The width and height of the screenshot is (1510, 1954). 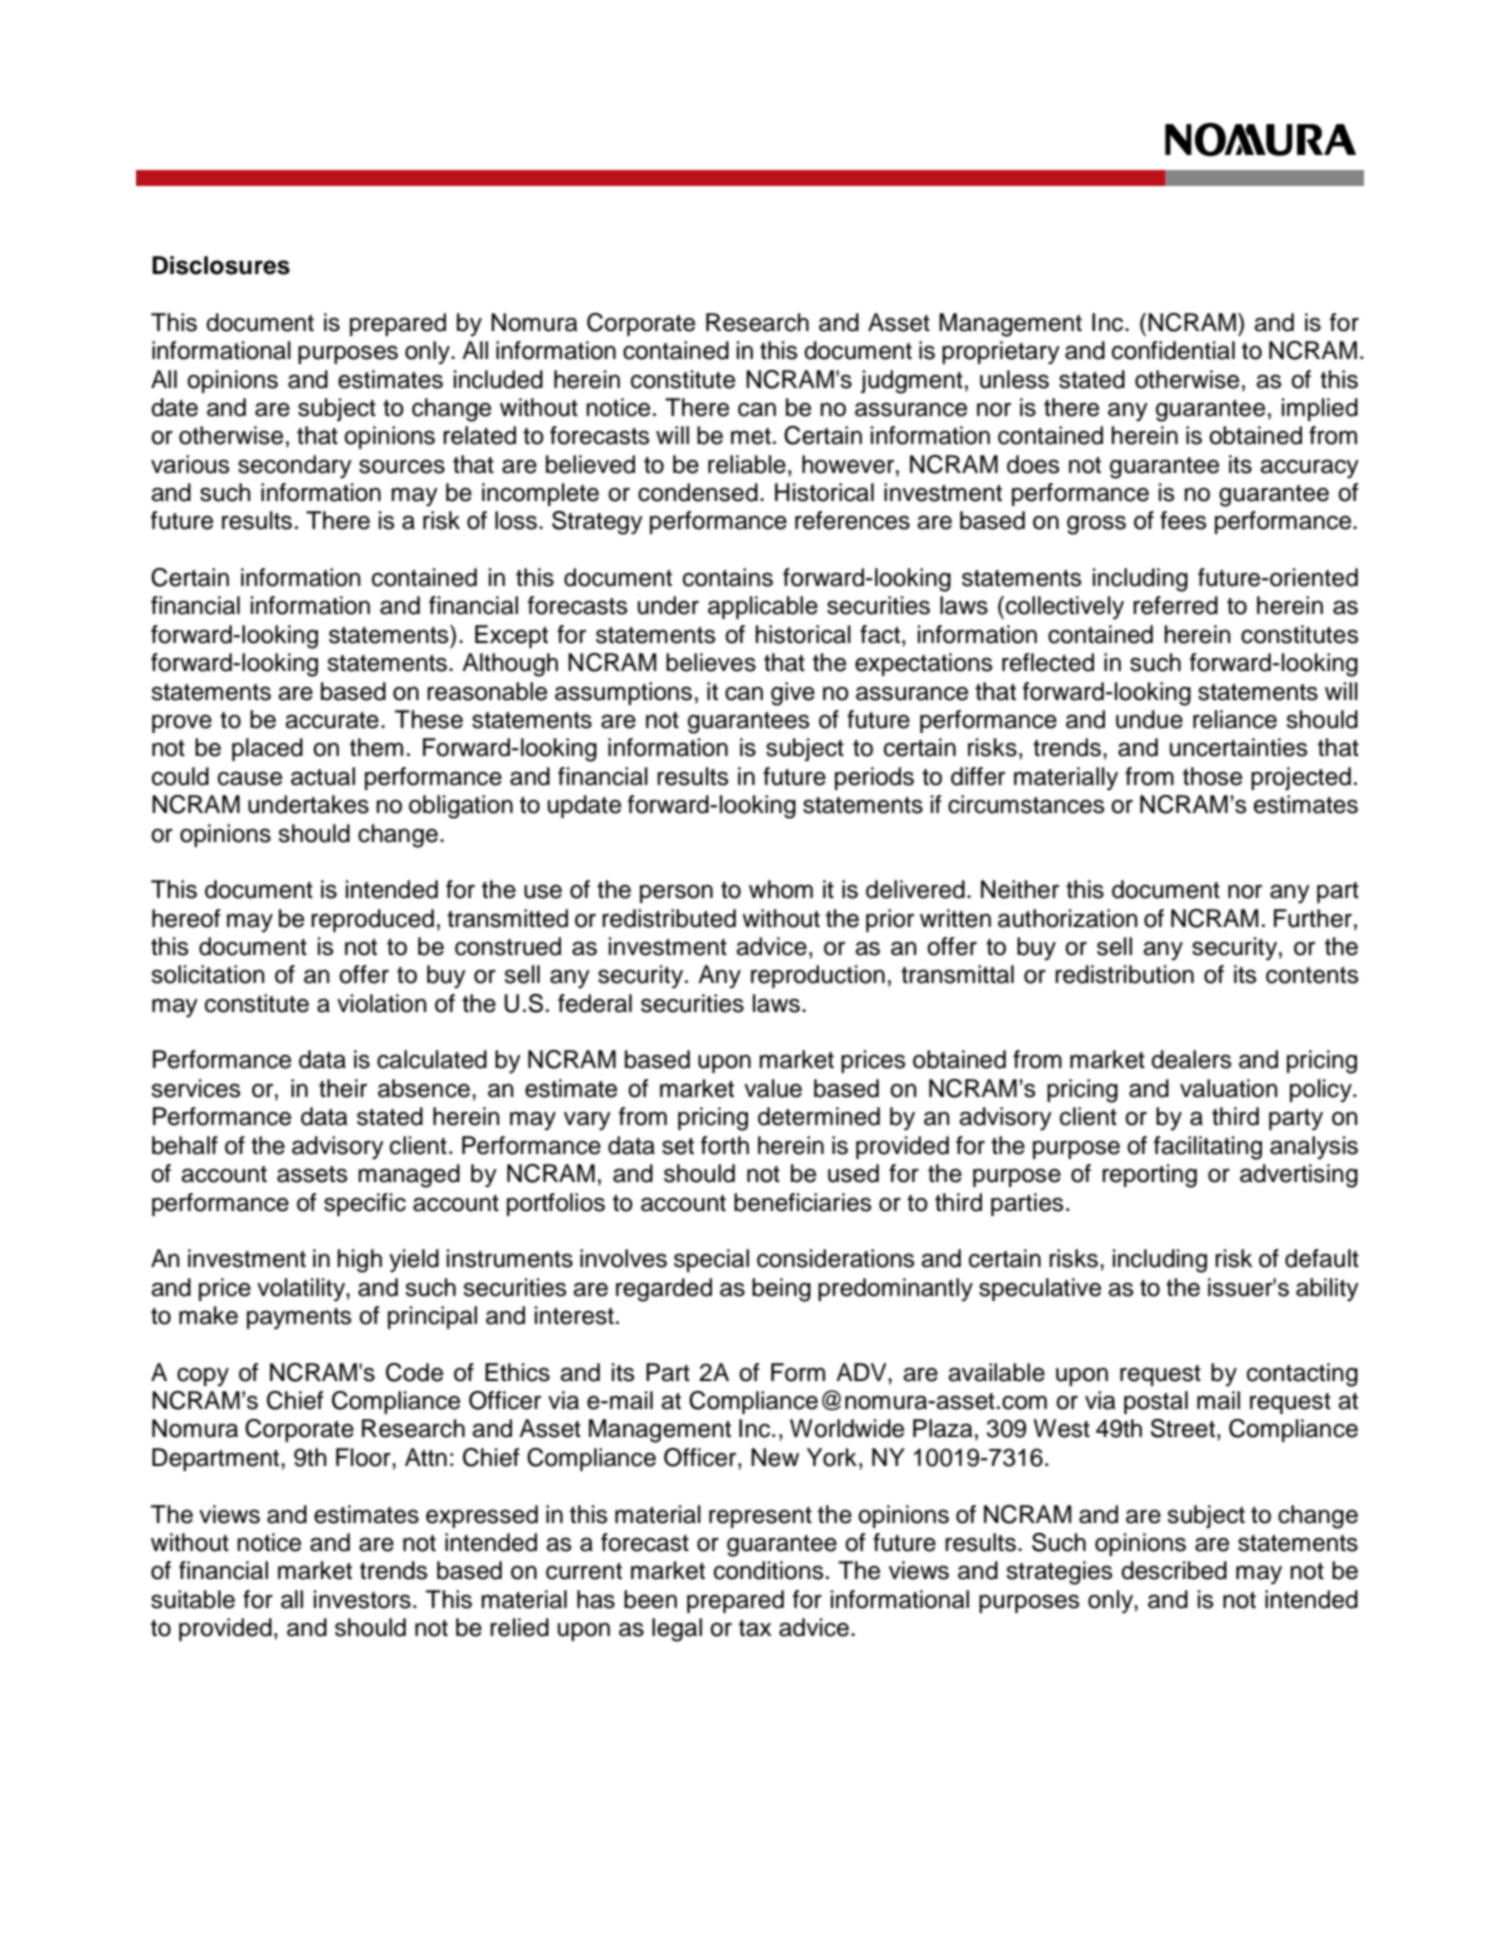 I want to click on reproduction, so click(x=818, y=976).
